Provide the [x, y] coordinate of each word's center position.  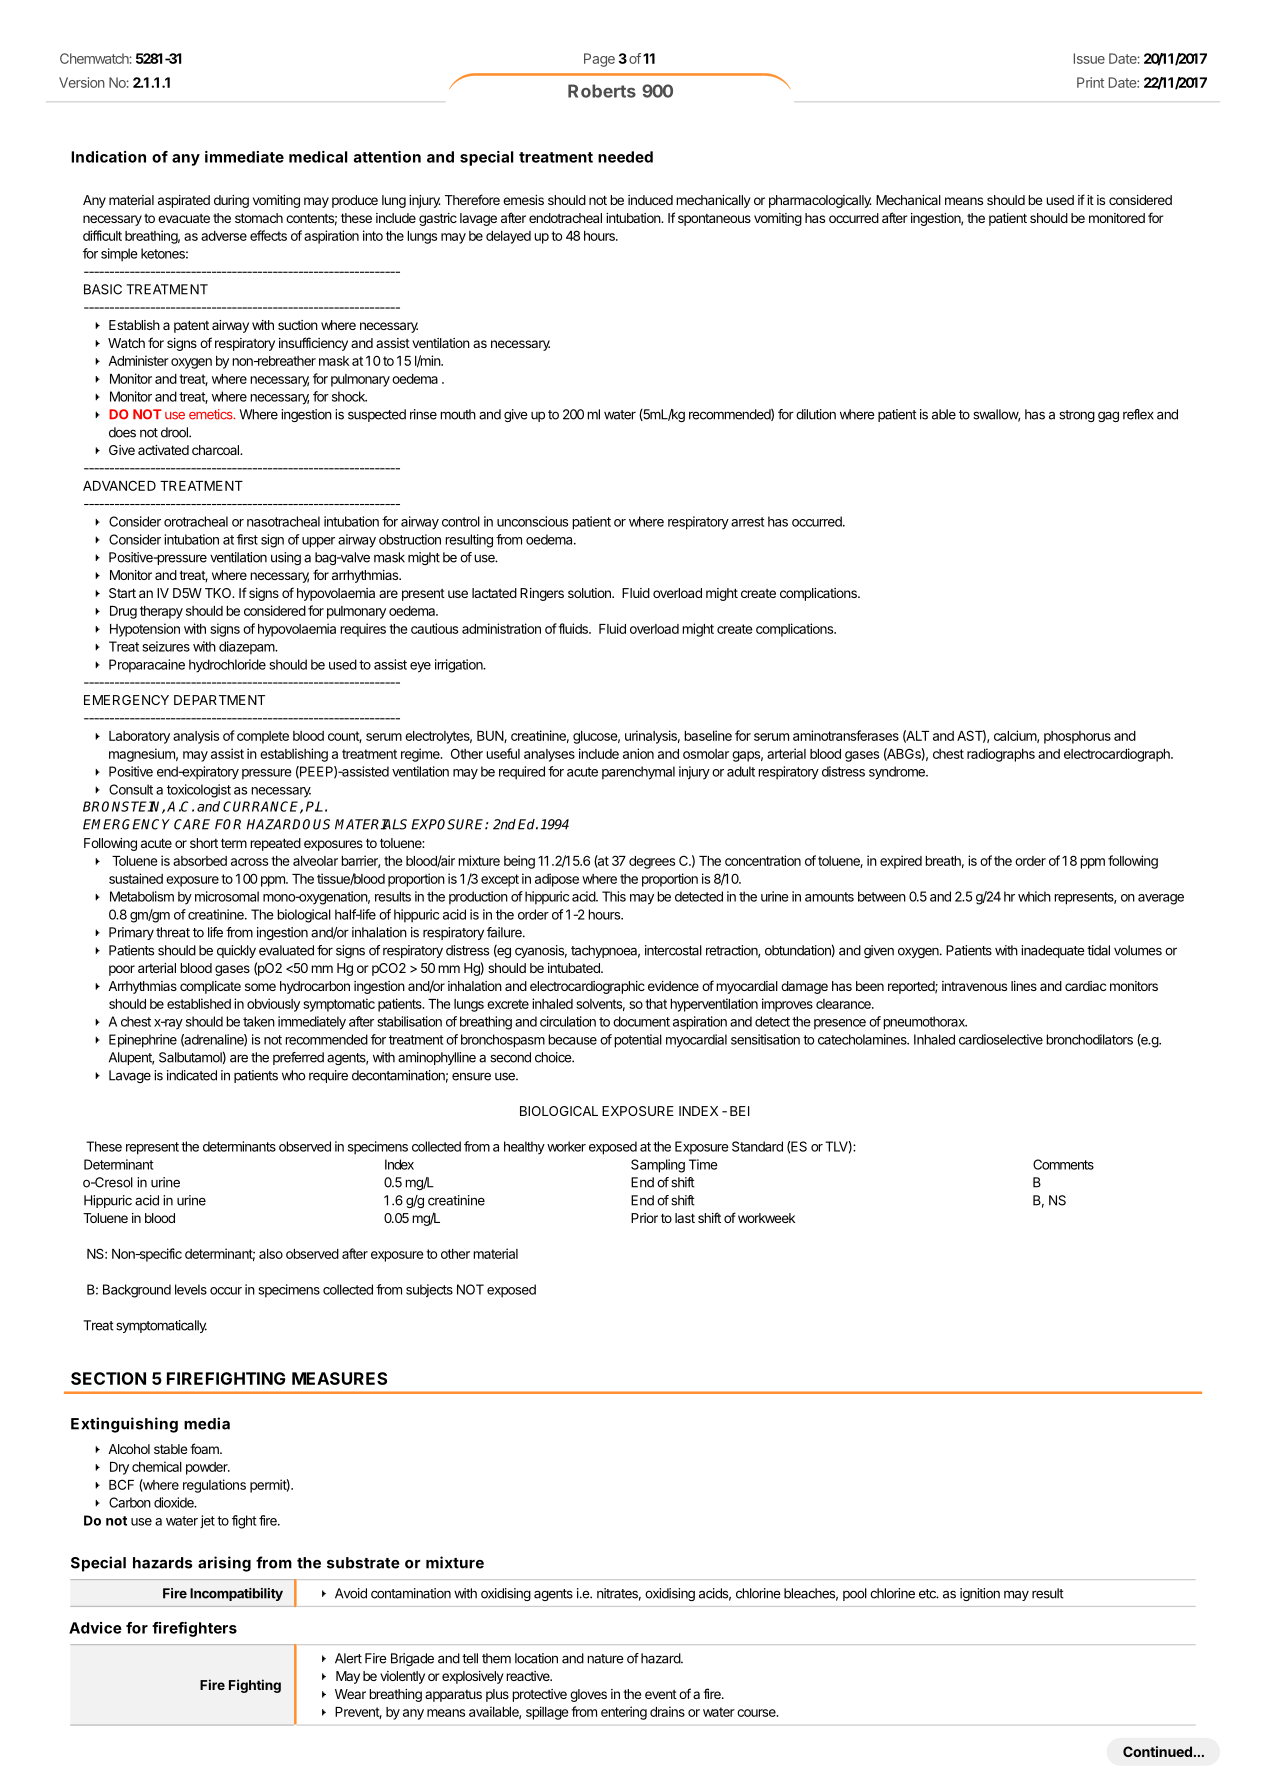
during [231, 201]
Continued [1157, 1751]
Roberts [602, 91]
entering [624, 1713]
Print [1090, 82]
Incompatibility [236, 1594]
